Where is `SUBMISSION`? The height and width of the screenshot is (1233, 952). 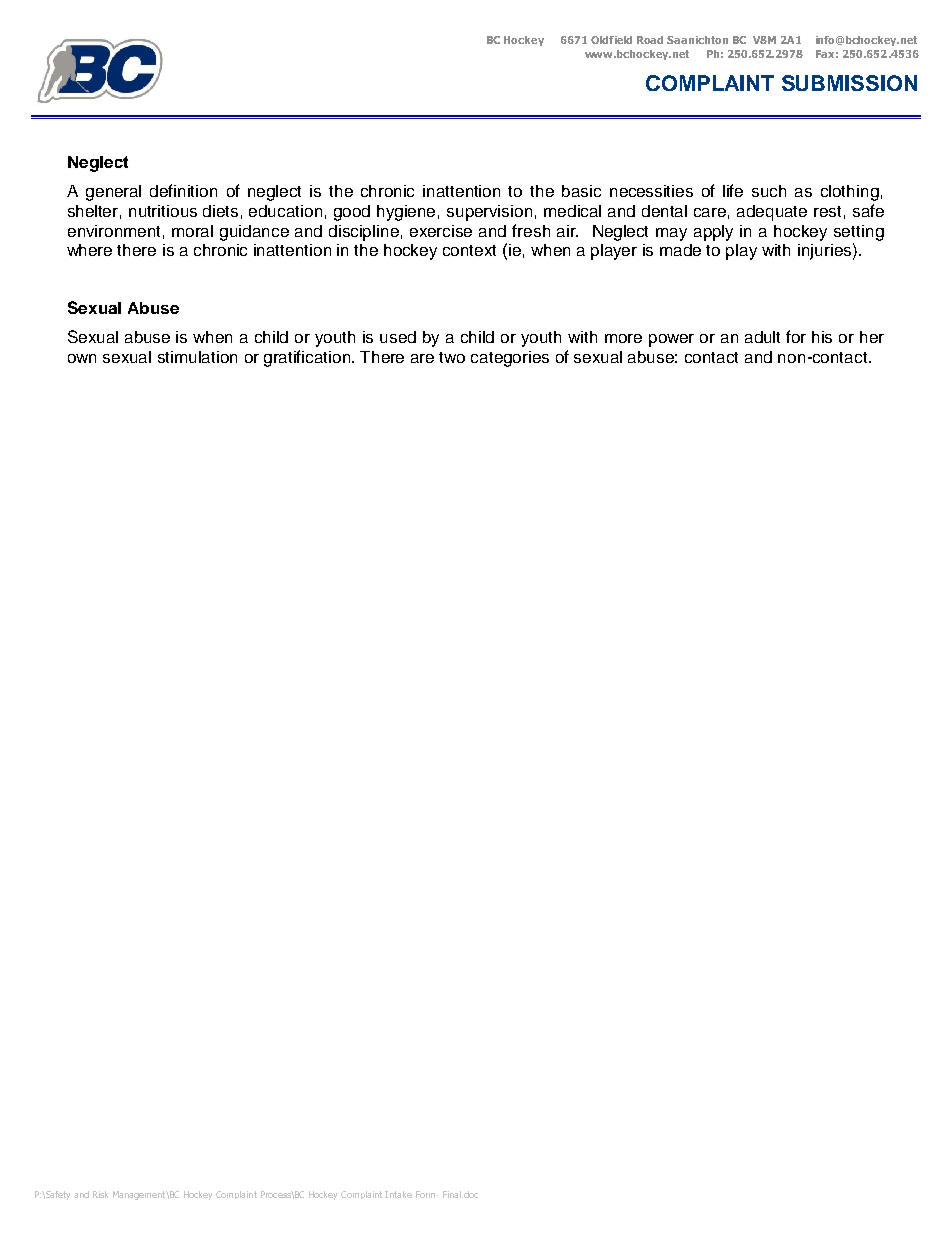 SUBMISSION is located at coordinates (849, 83).
